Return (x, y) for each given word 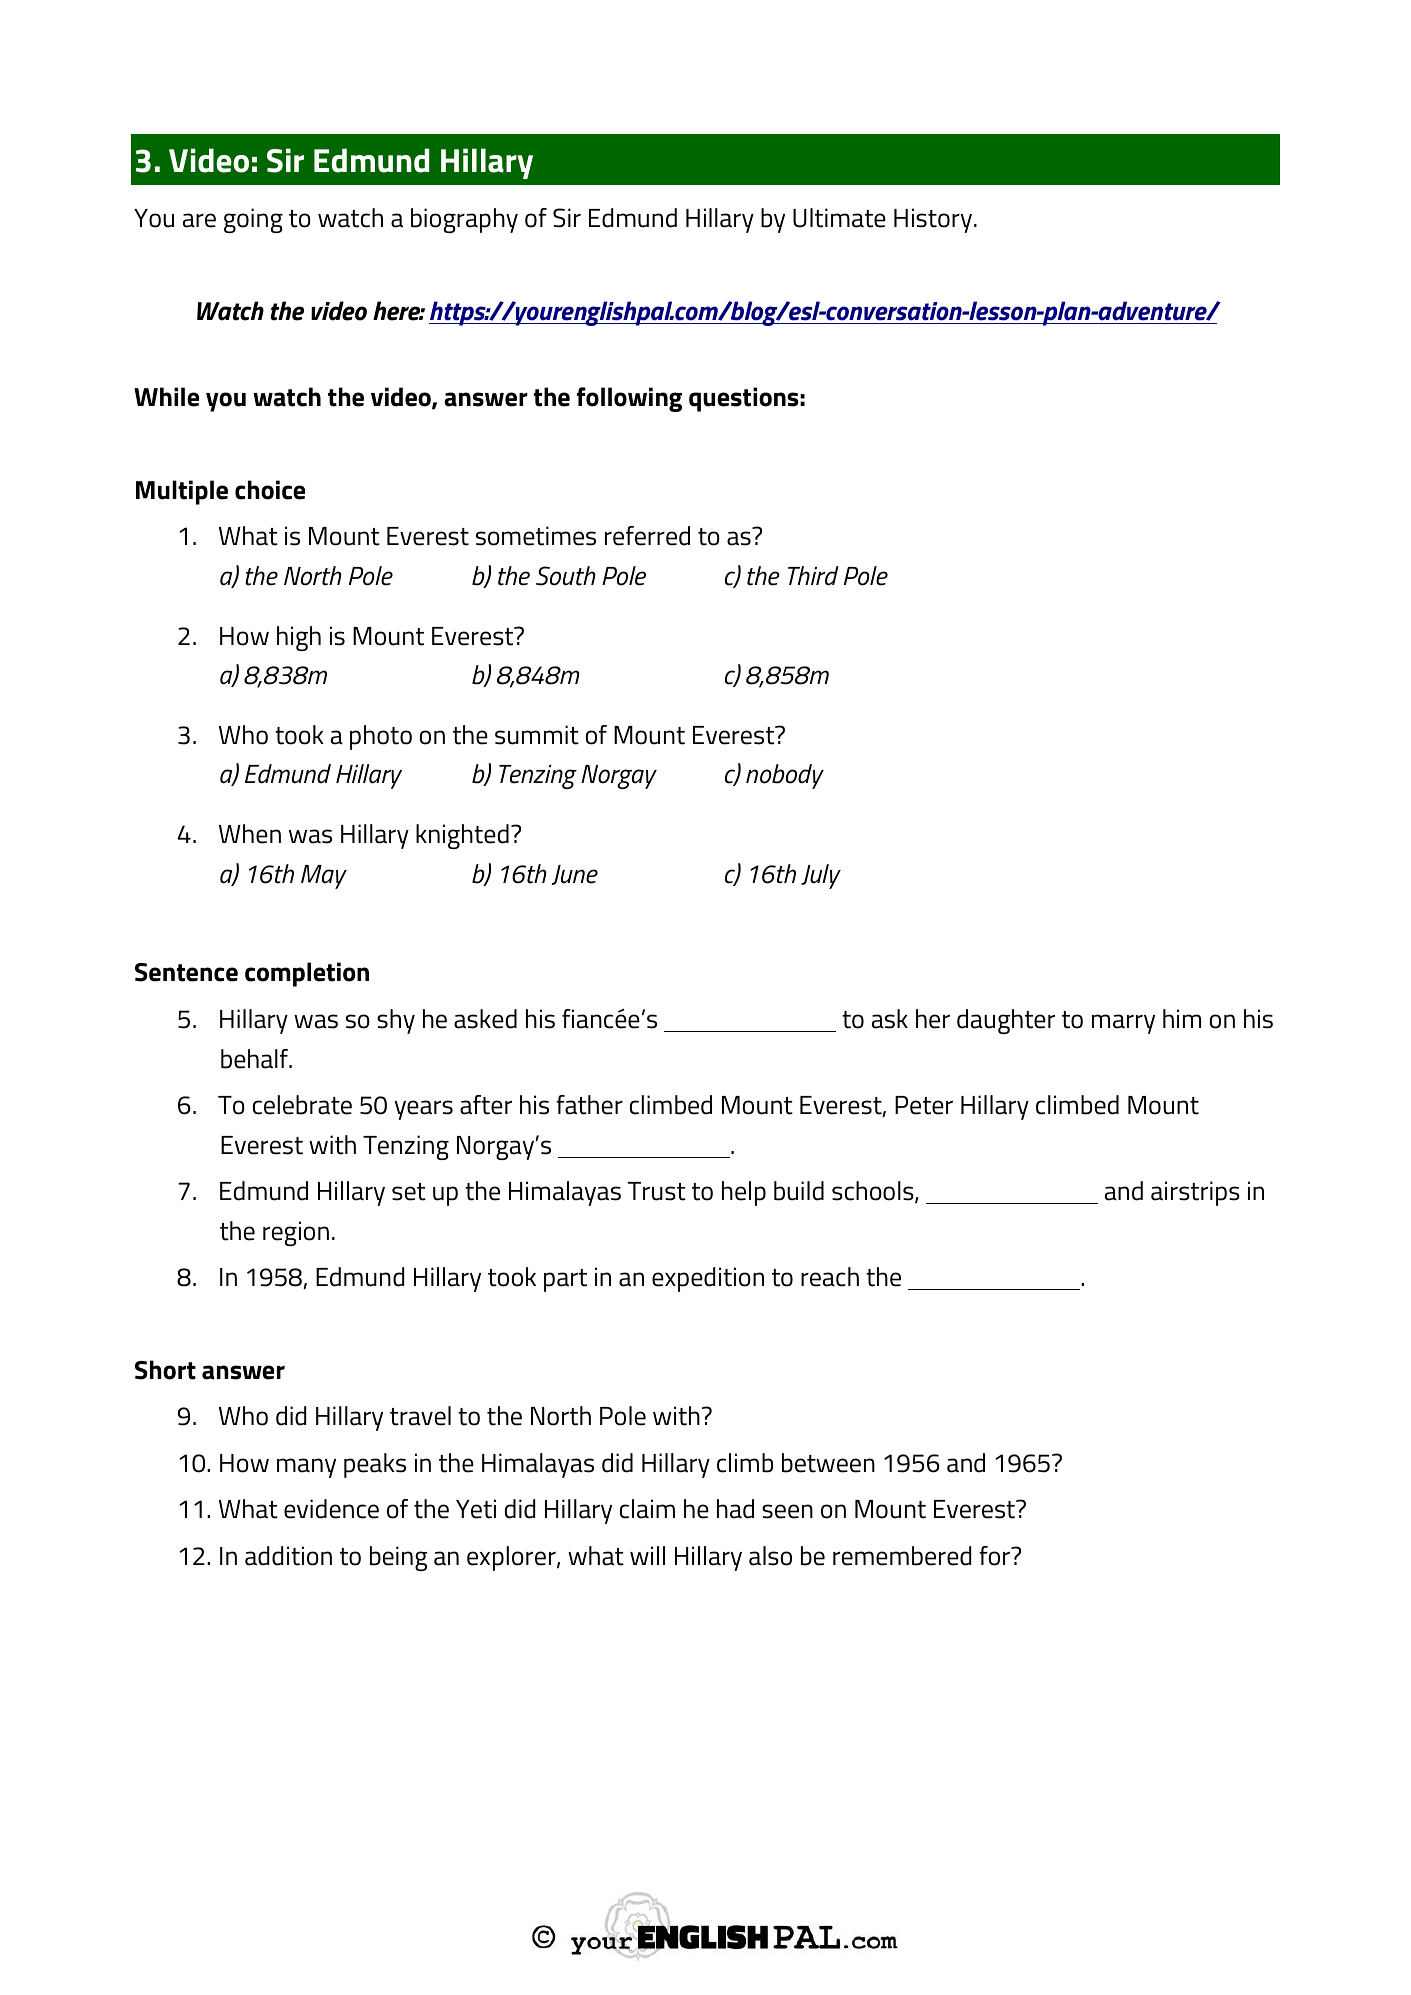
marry (1123, 1024)
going (253, 220)
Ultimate (839, 218)
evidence (331, 1509)
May (324, 877)
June (574, 875)
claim (647, 1509)
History (934, 220)
